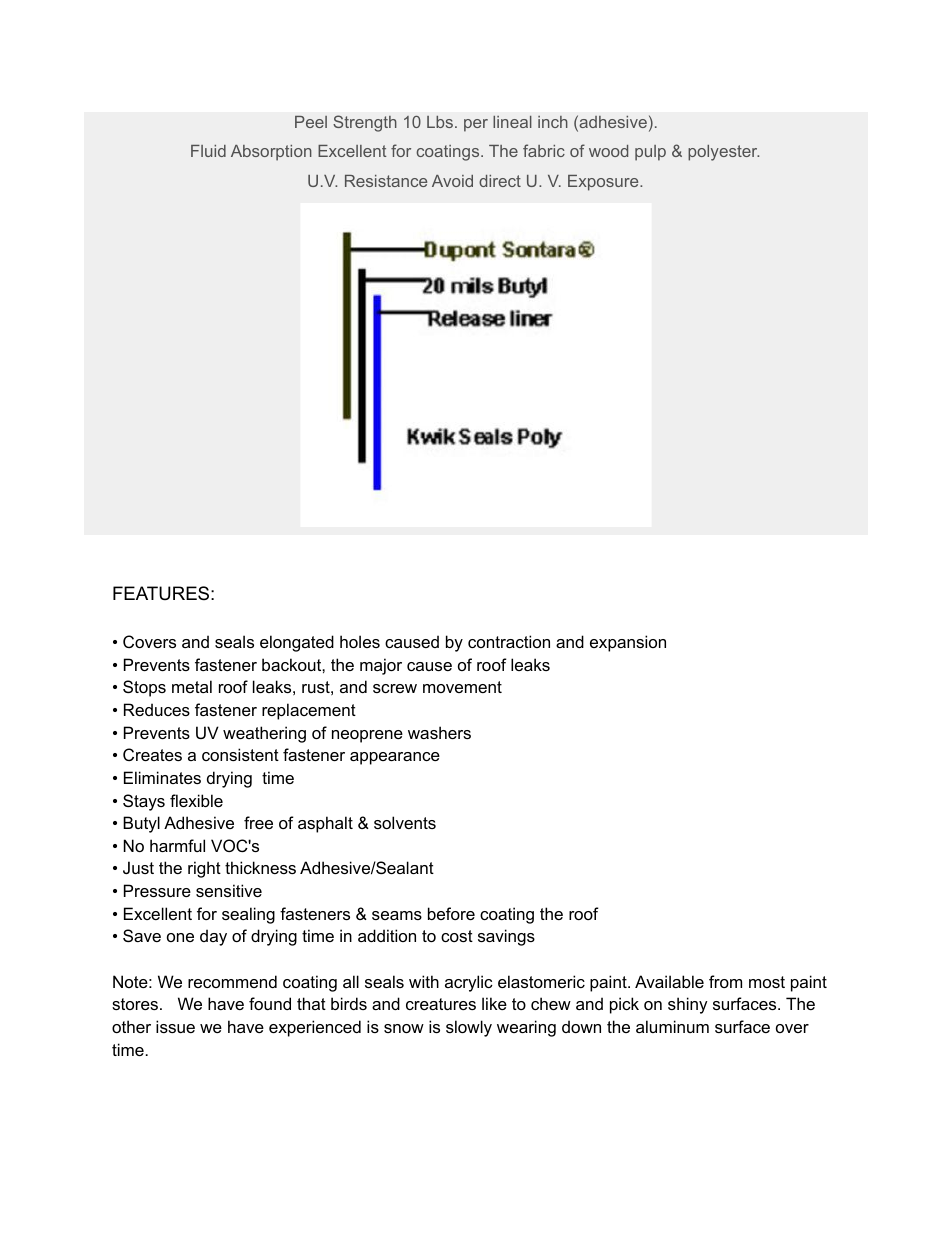  What do you see at coordinates (509, 641) in the screenshot?
I see `contraction` at bounding box center [509, 641].
